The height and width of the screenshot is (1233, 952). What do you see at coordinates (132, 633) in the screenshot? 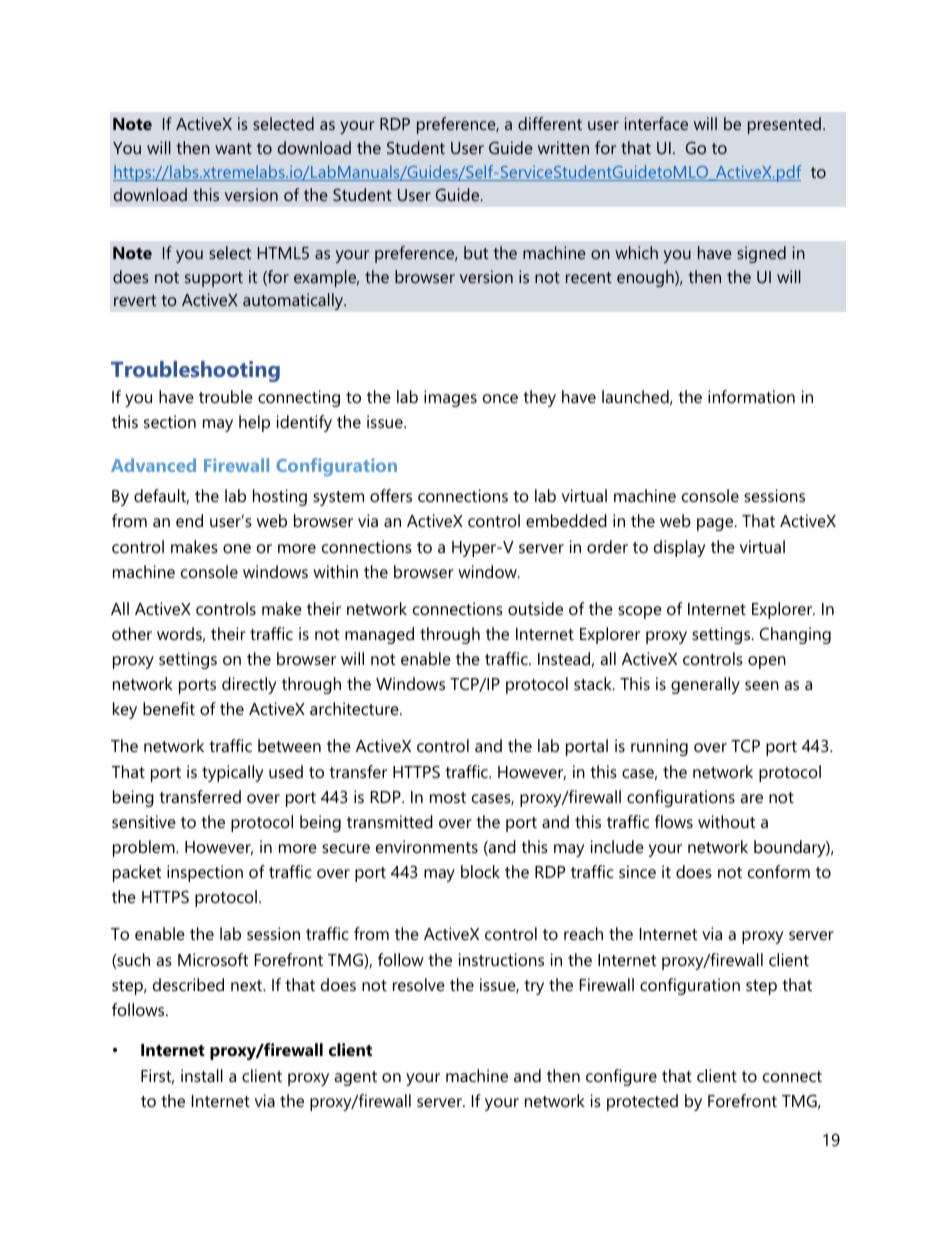
I see `other` at bounding box center [132, 633].
